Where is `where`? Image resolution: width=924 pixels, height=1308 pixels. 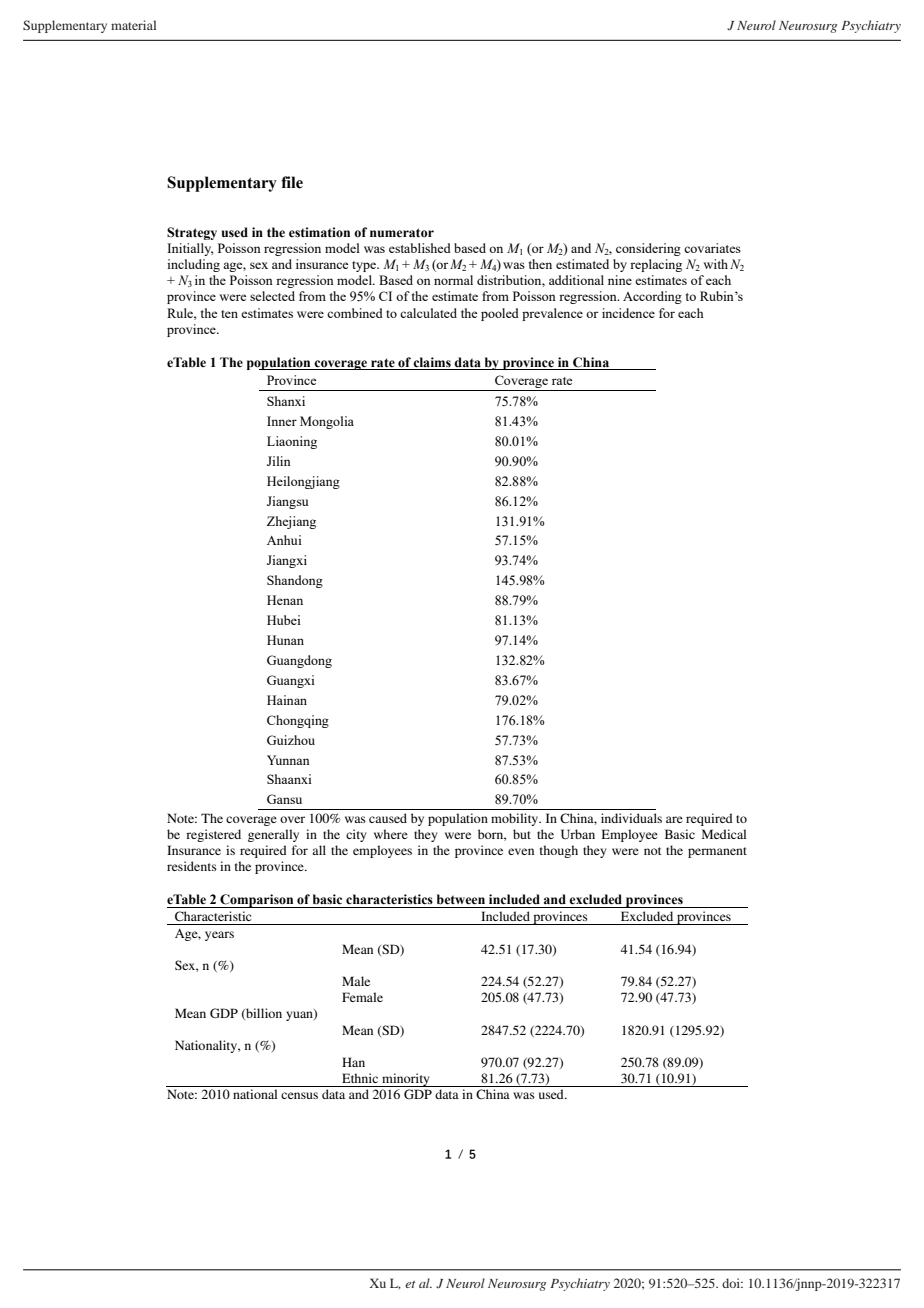 where is located at coordinates (391, 834).
